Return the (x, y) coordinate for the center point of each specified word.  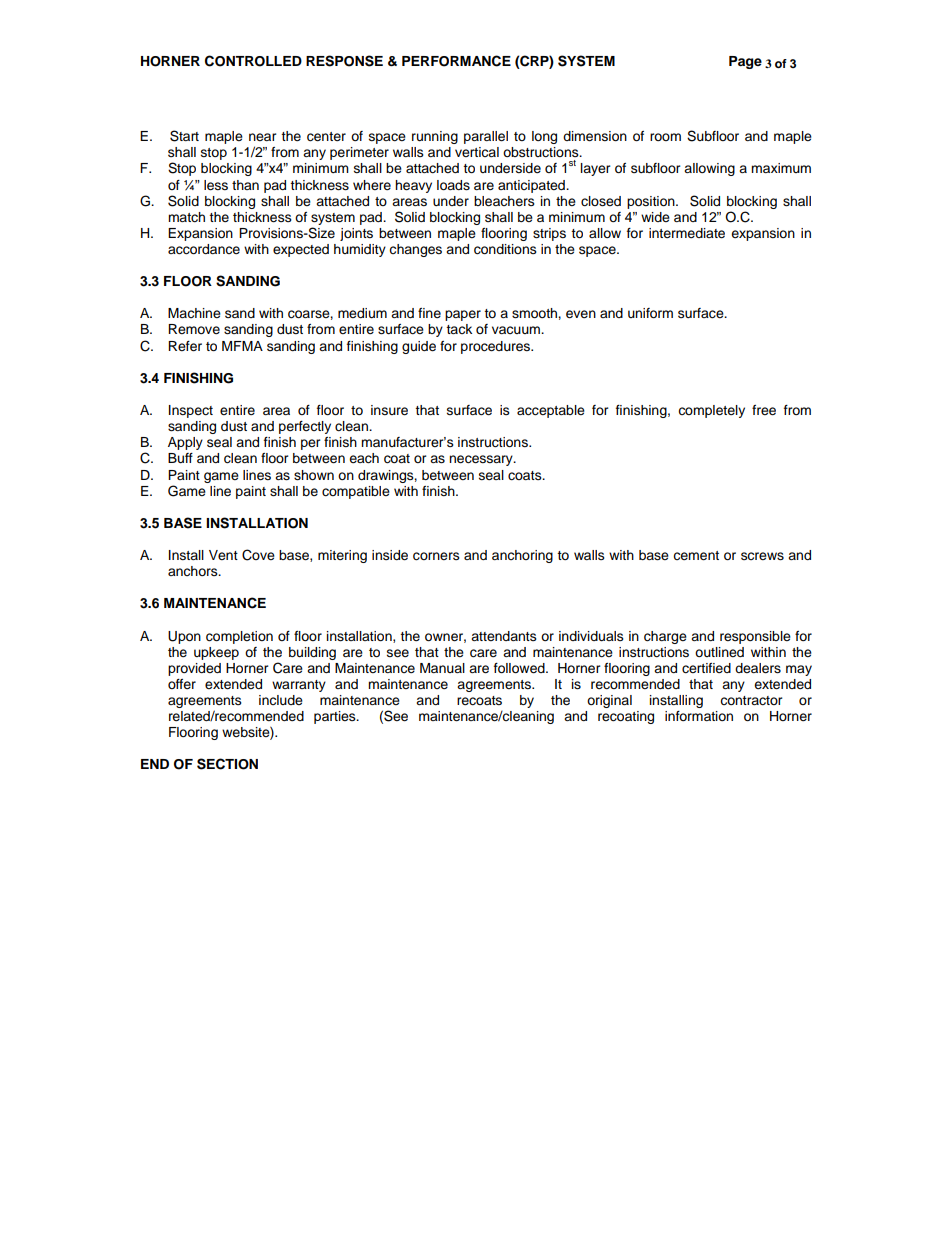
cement (696, 556)
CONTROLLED (253, 61)
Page (745, 62)
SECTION (227, 764)
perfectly (305, 427)
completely (711, 411)
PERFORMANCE (456, 61)
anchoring (522, 556)
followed (520, 668)
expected (301, 250)
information (699, 716)
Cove (258, 555)
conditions (505, 249)
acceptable (551, 411)
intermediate (687, 233)
